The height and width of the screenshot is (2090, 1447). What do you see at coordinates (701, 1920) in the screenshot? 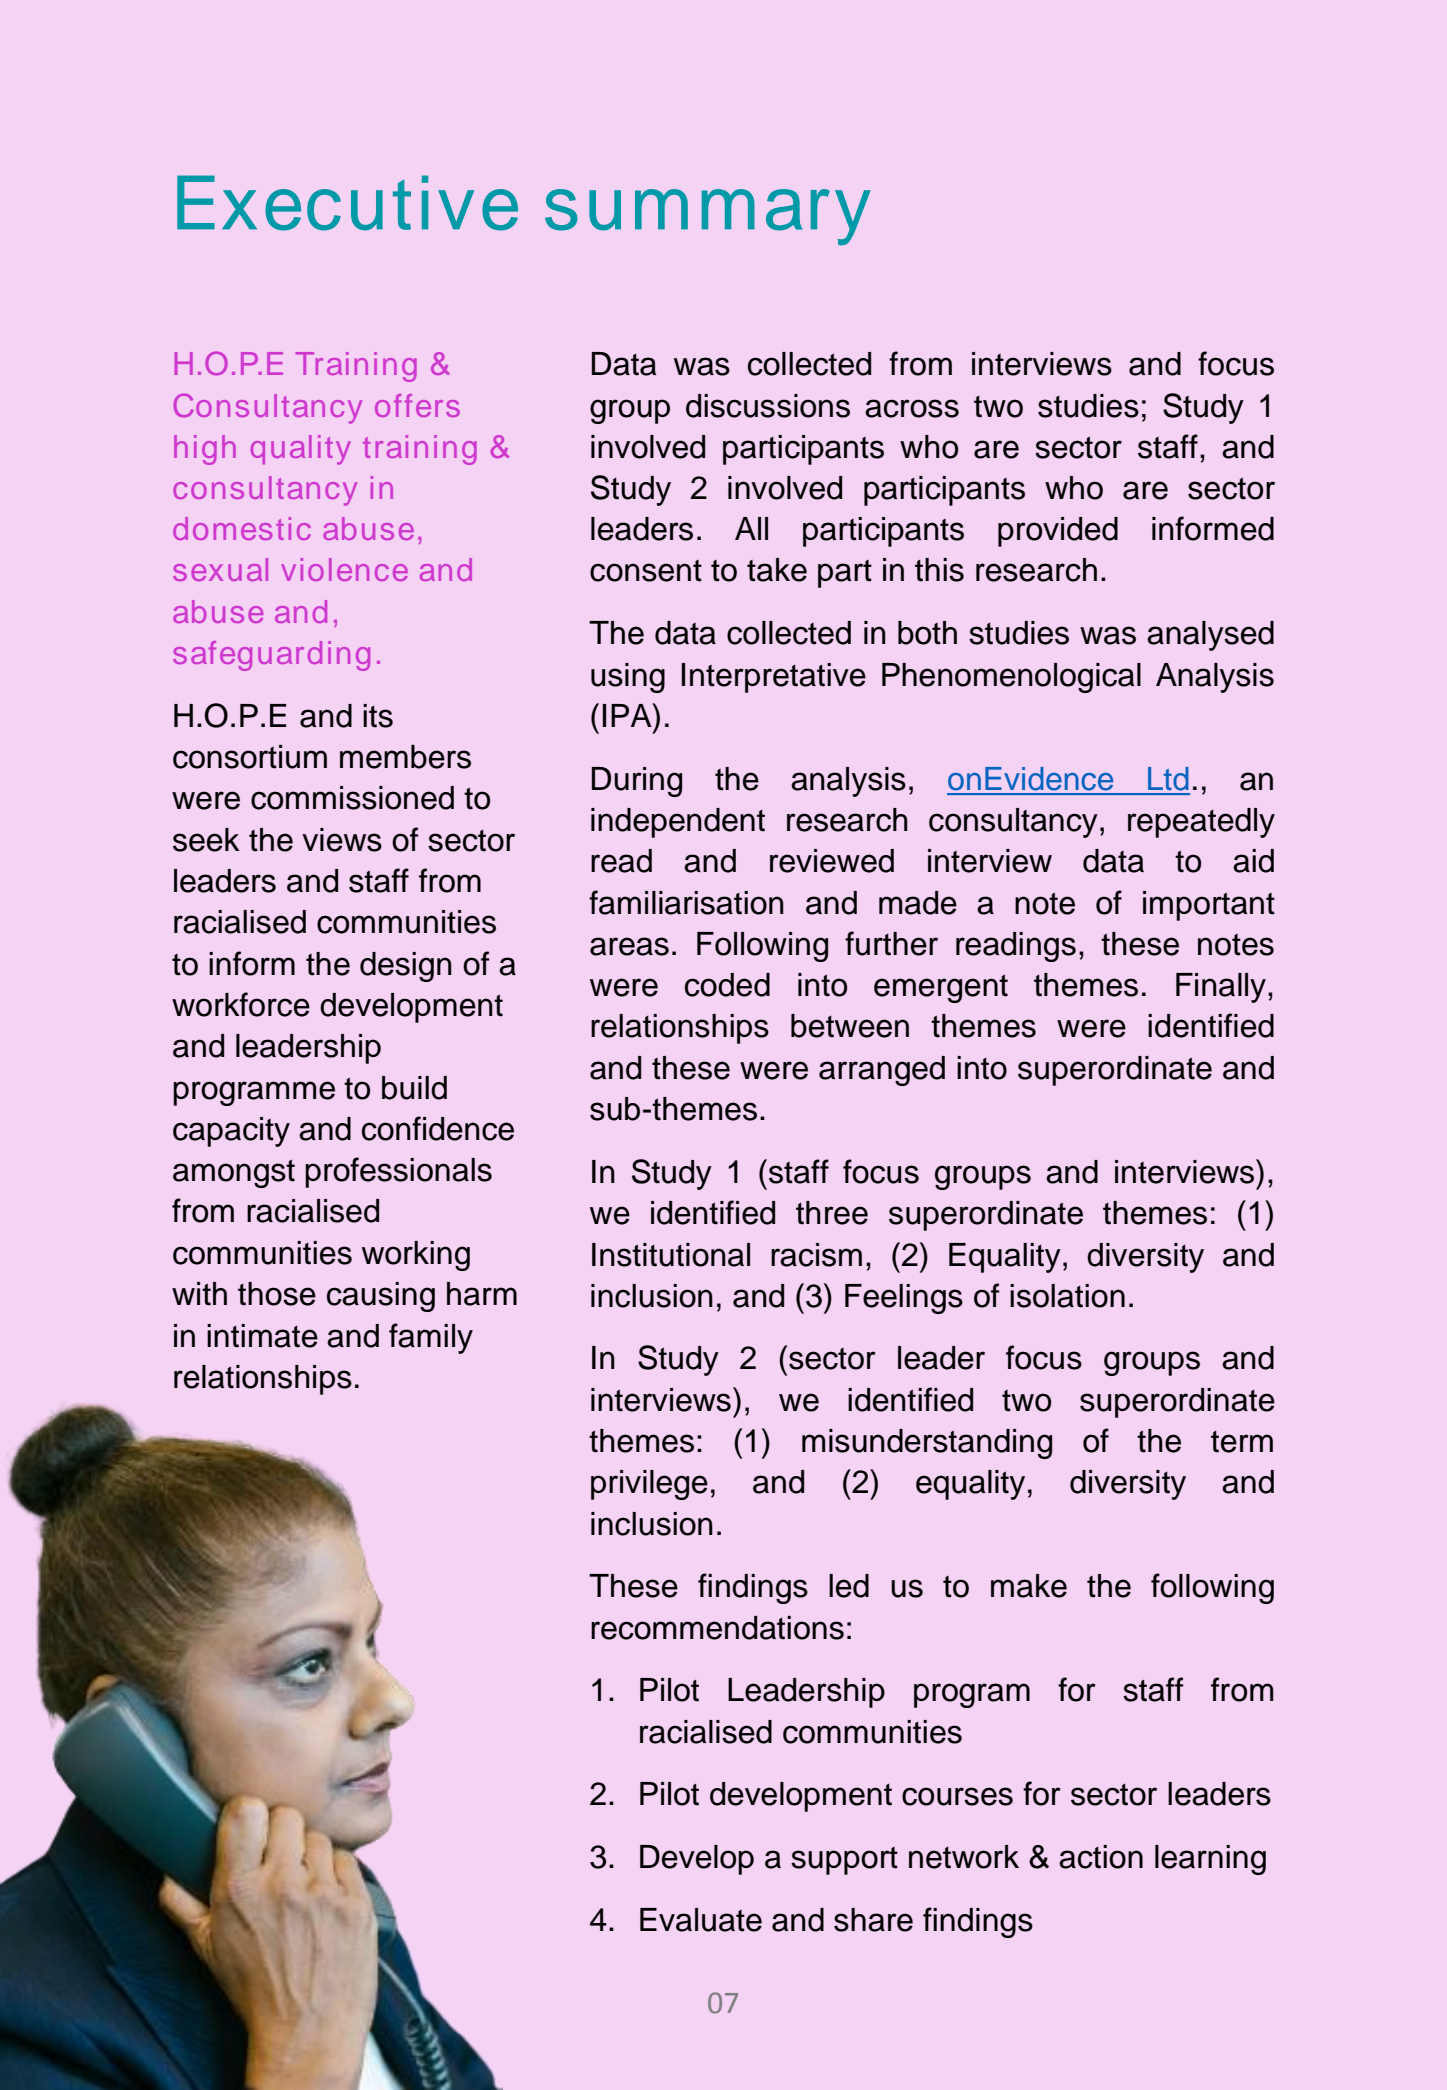
I see `Evaluate` at bounding box center [701, 1920].
